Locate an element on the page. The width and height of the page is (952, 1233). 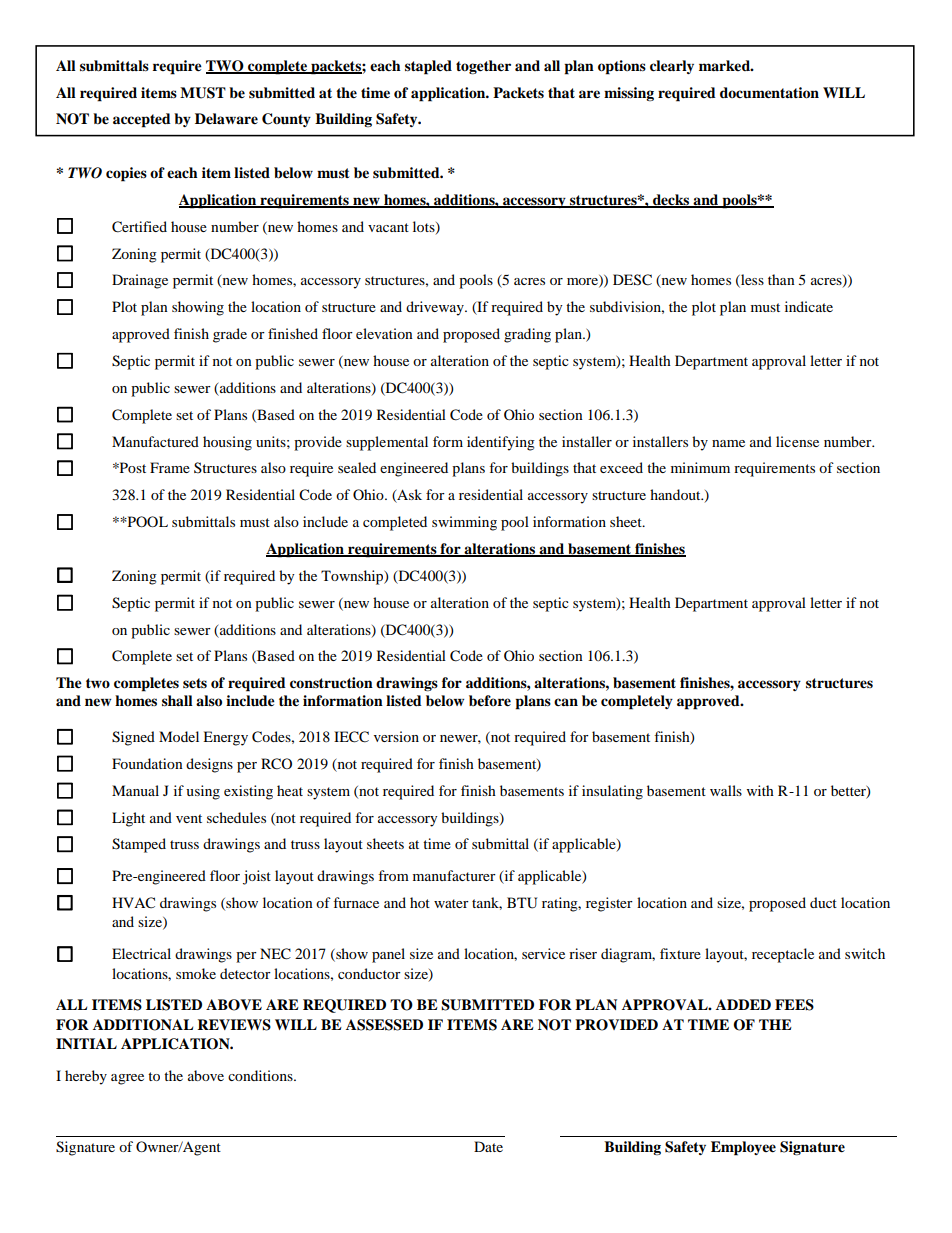
handout is located at coordinates (676, 494).
